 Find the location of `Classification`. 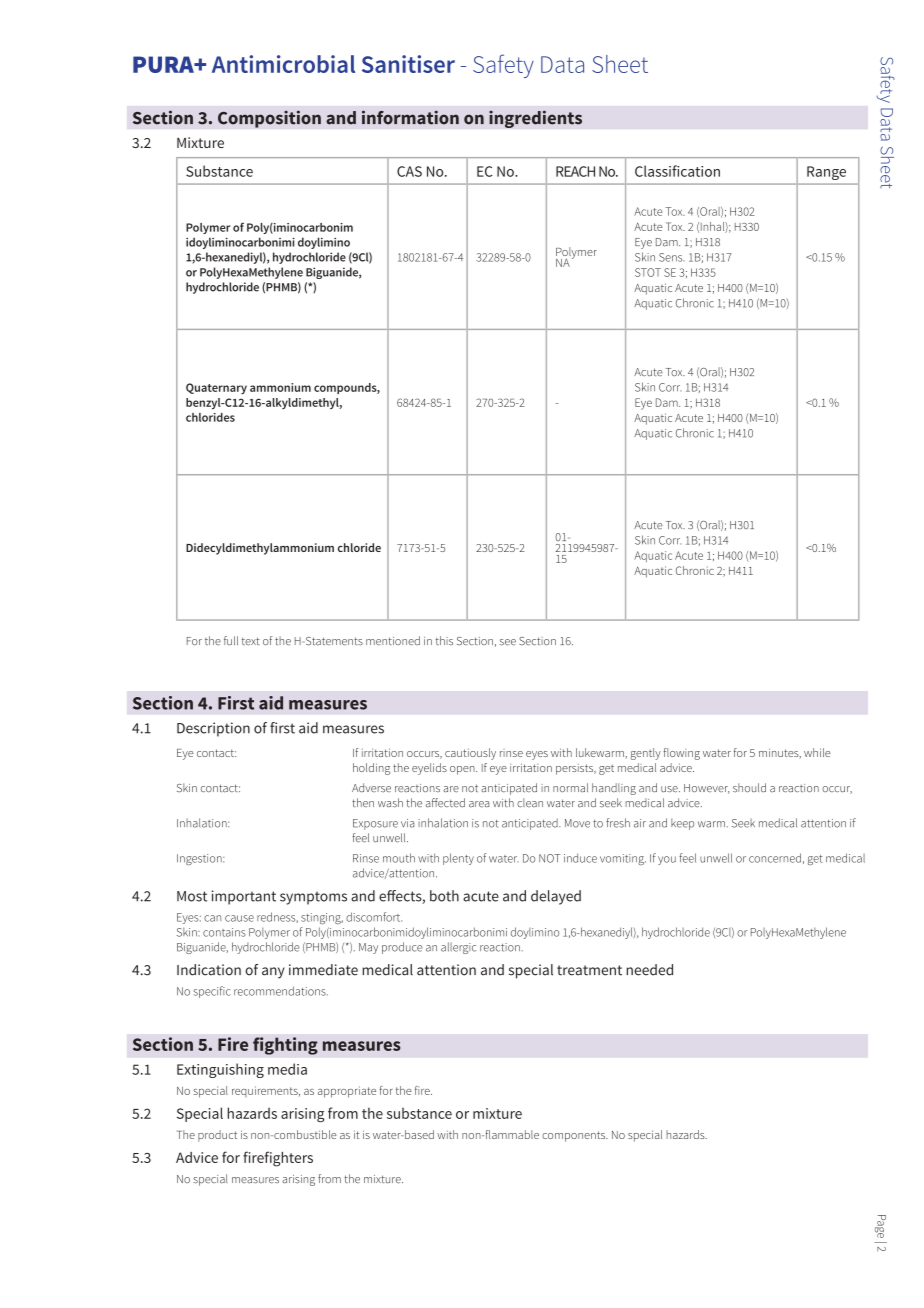

Classification is located at coordinates (677, 171).
